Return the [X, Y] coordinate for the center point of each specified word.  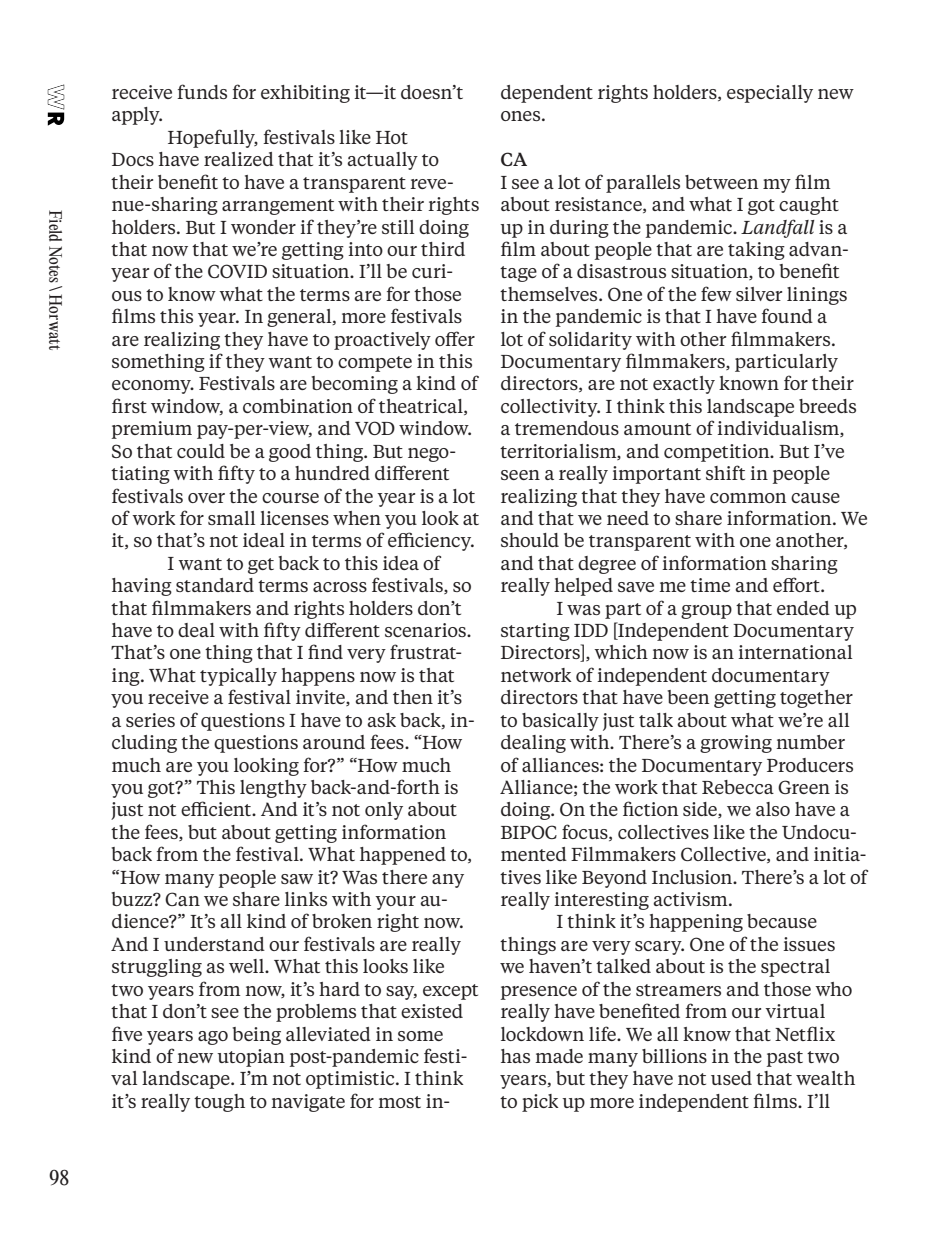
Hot [392, 137]
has [515, 1056]
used [731, 1078]
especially [770, 94]
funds [202, 91]
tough [219, 1103]
